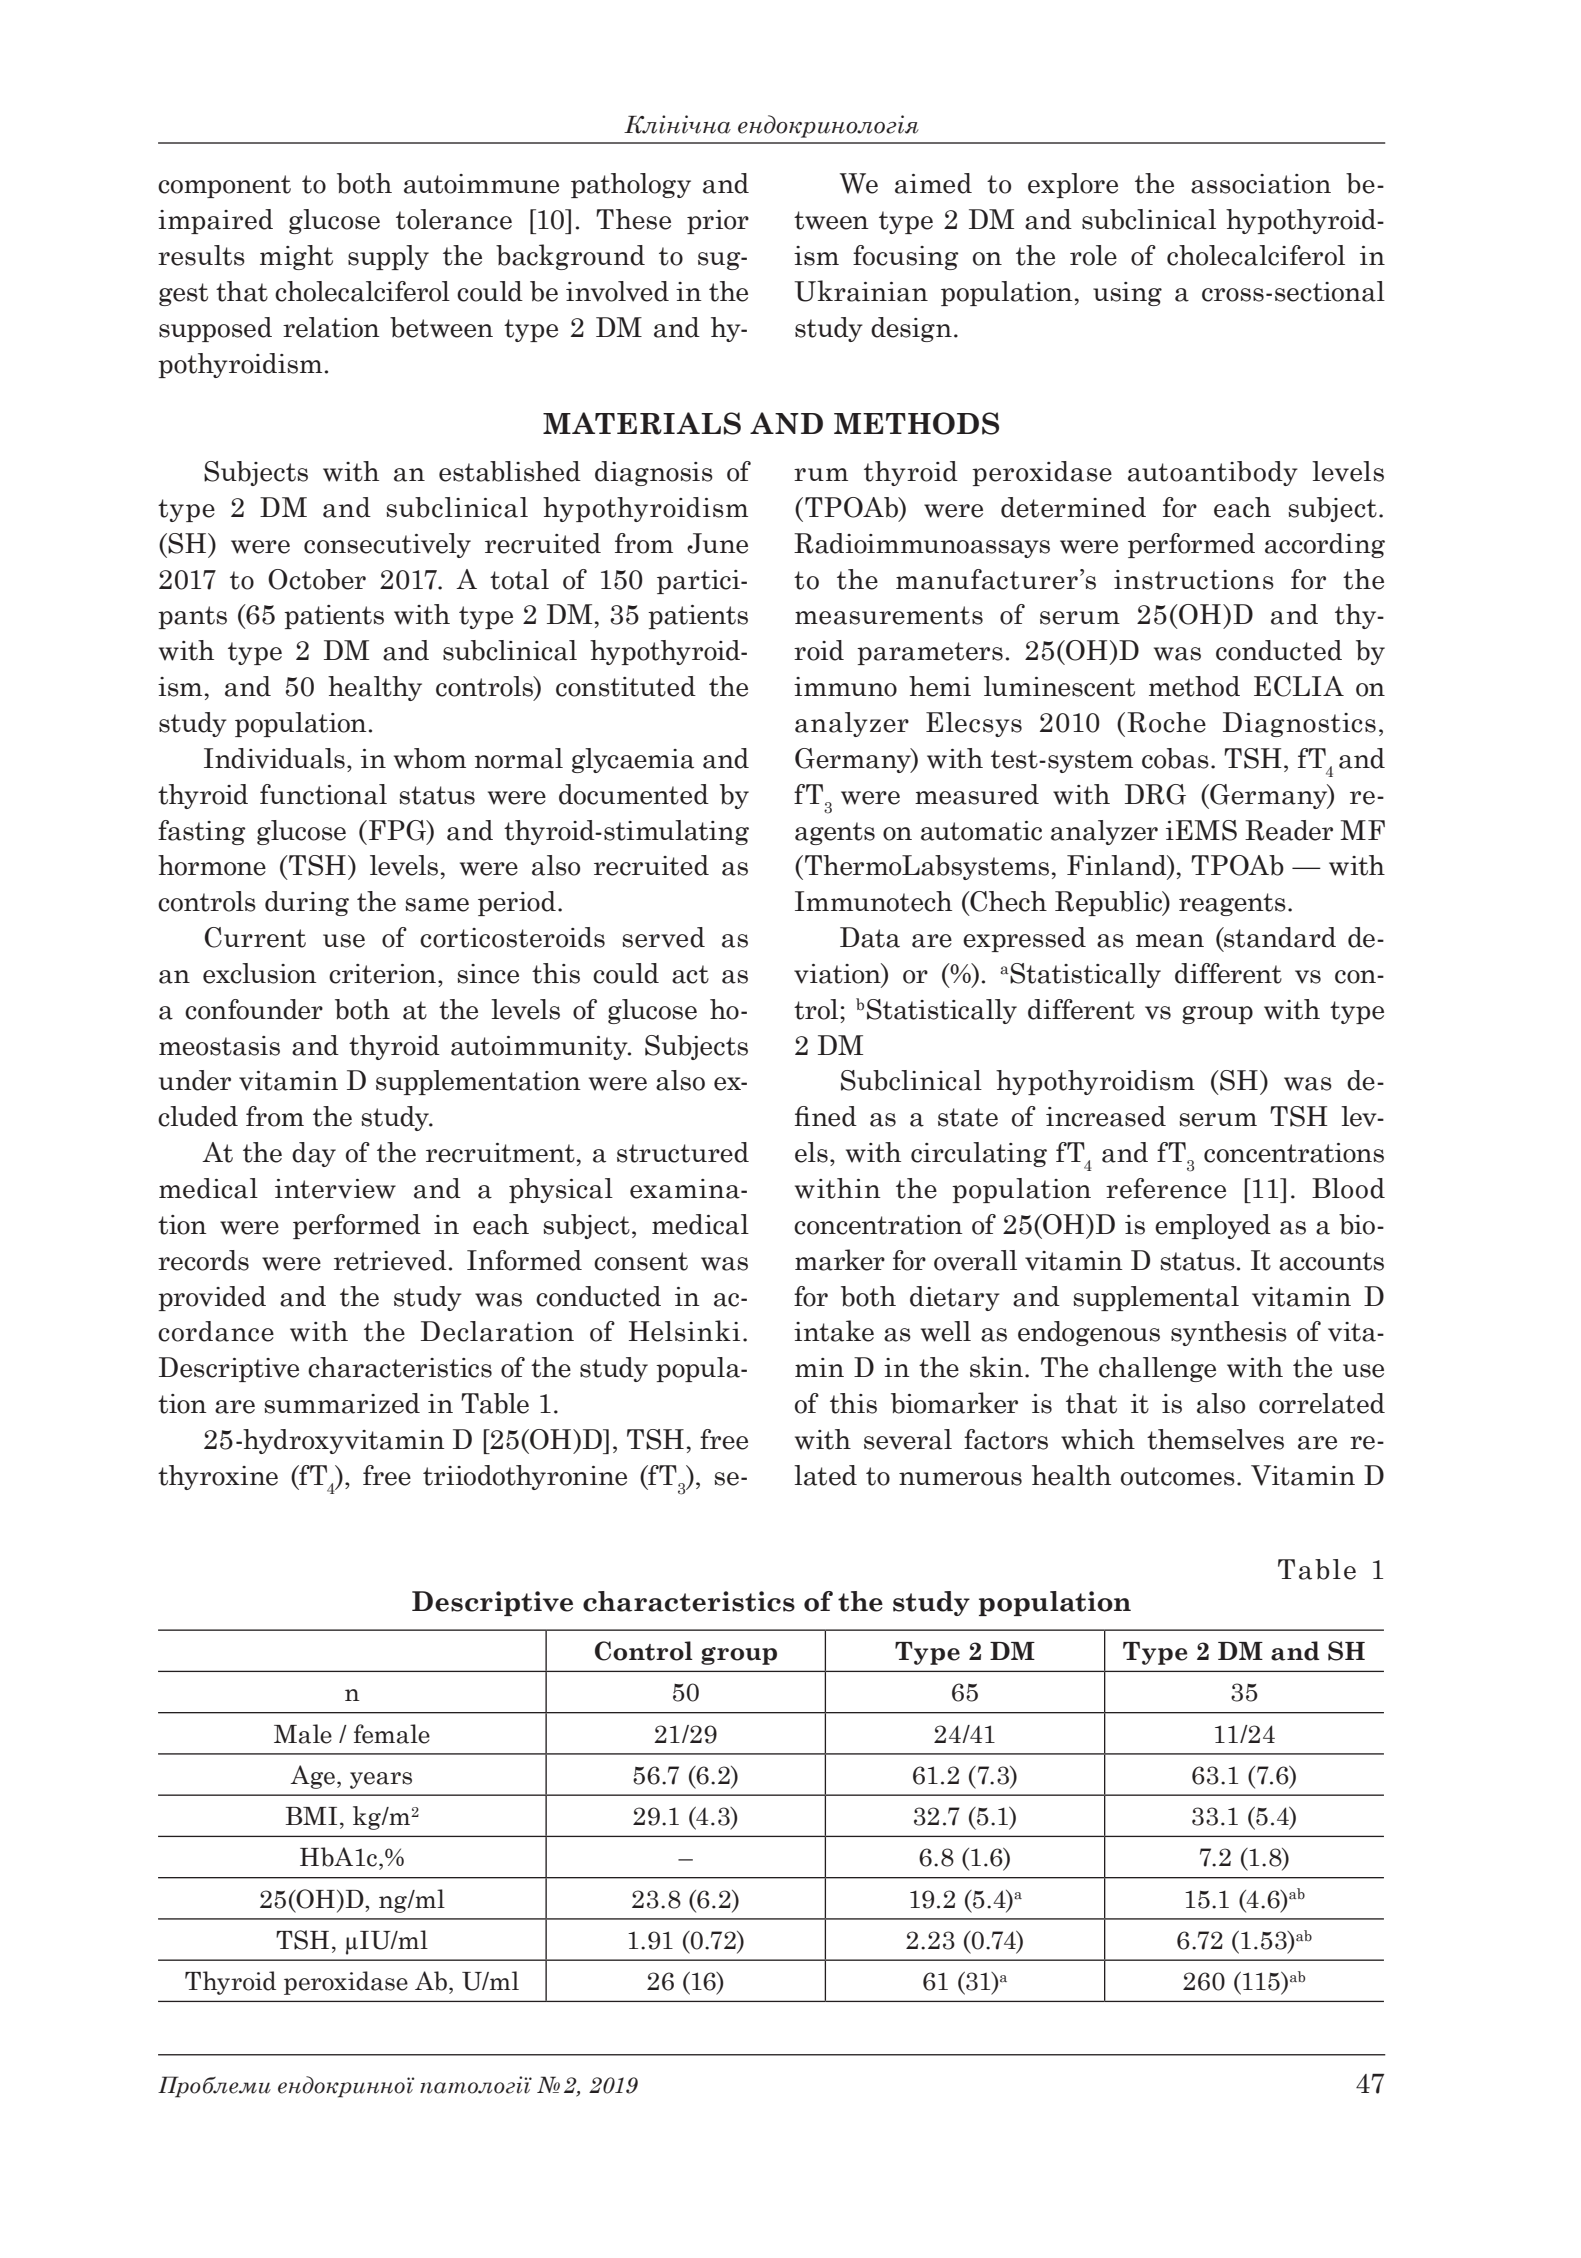  I want to click on October, so click(317, 579).
